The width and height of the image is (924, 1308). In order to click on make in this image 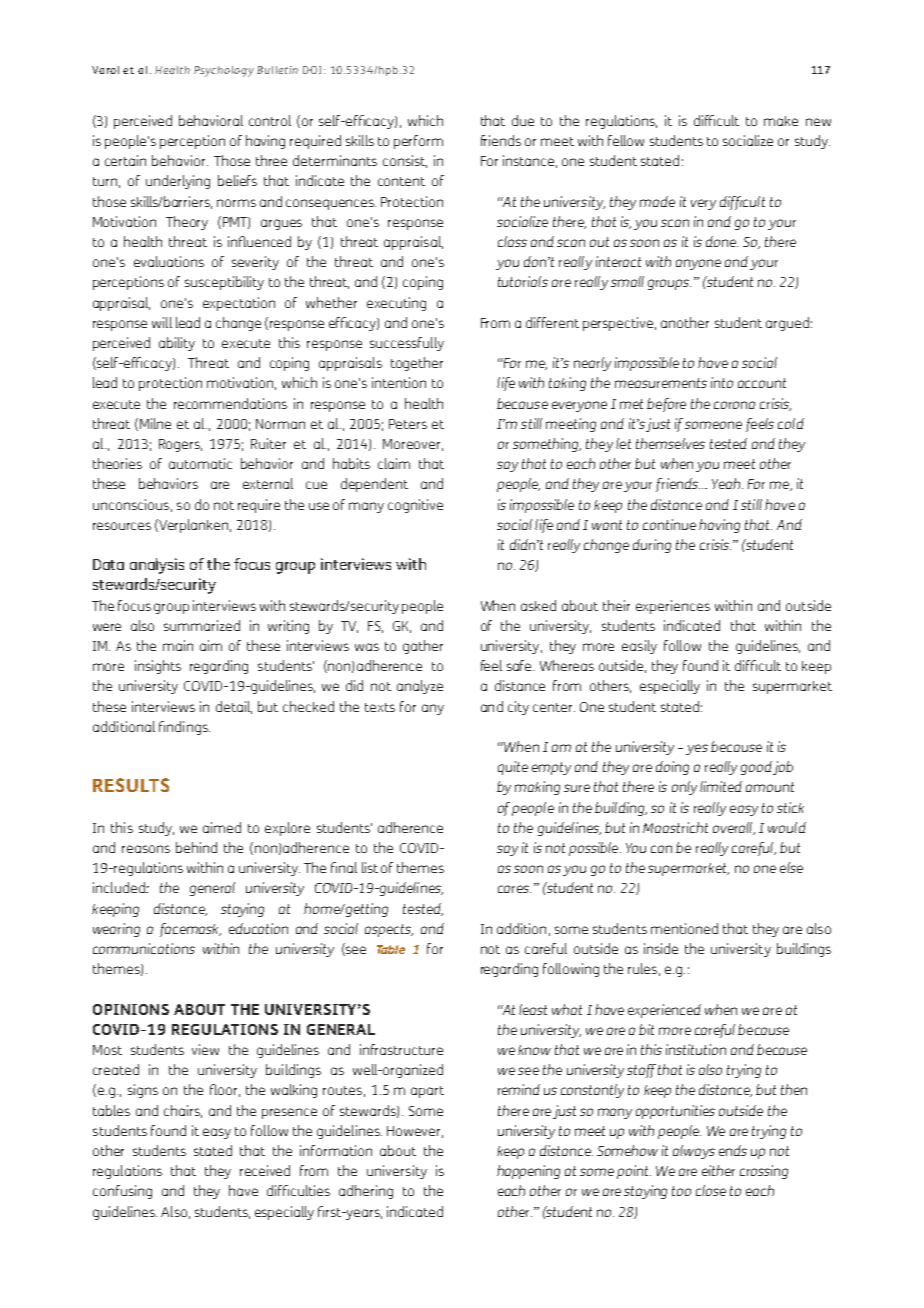, I will do `click(781, 121)`.
